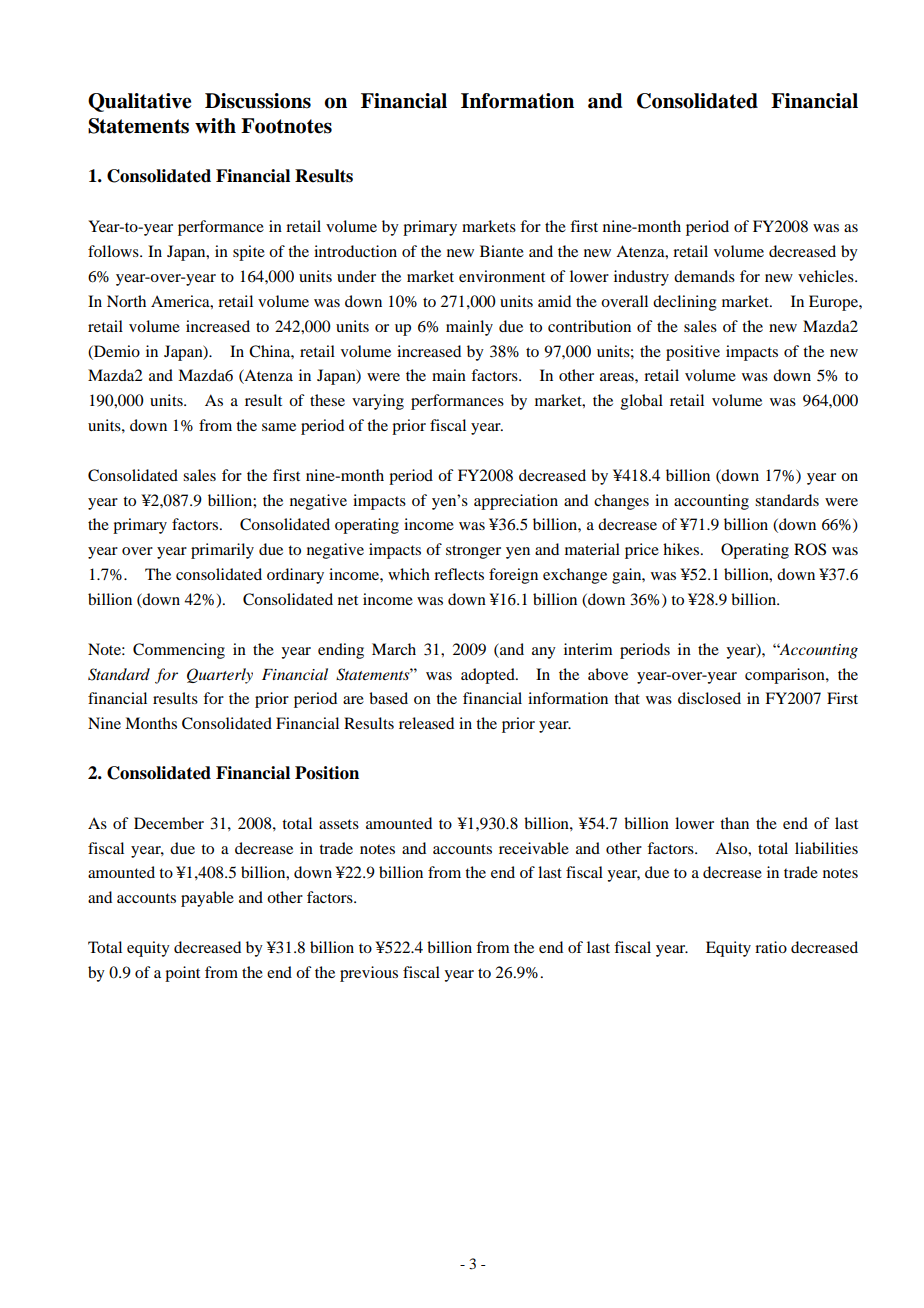 The height and width of the page is (1308, 924). I want to click on disclosed, so click(709, 698).
